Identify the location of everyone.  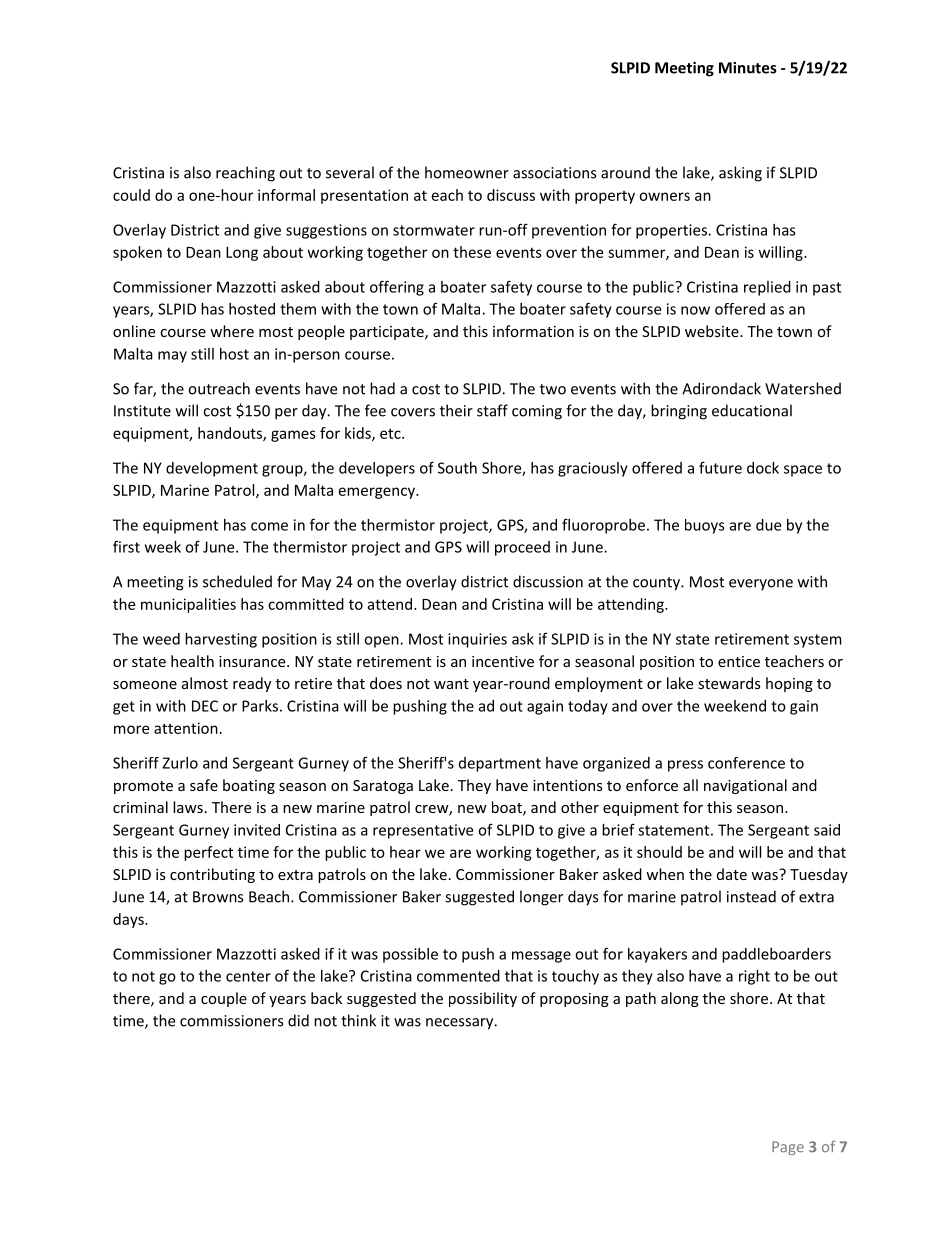
(761, 585).
